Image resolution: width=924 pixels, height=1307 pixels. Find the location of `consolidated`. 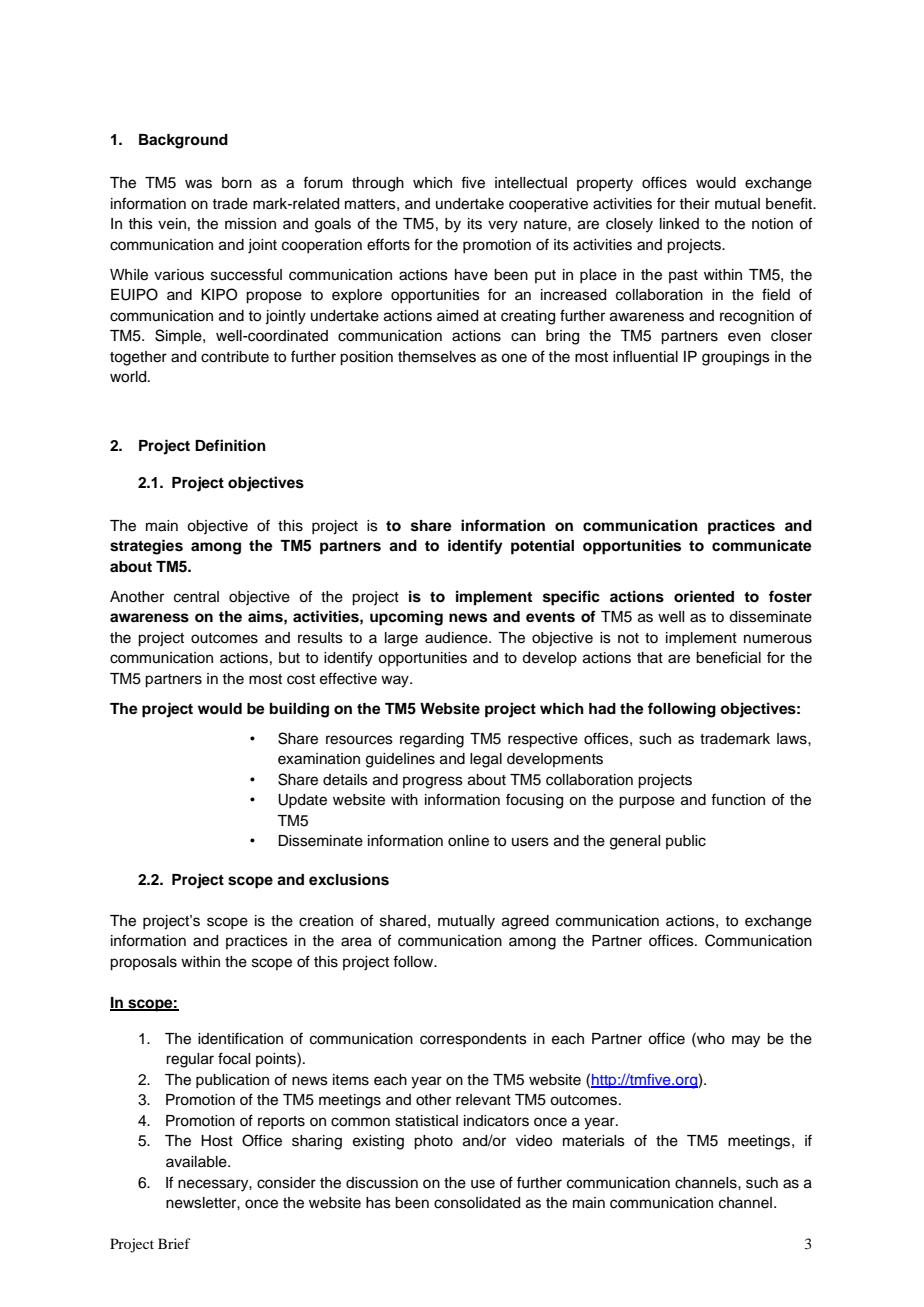

consolidated is located at coordinates (477, 1203).
